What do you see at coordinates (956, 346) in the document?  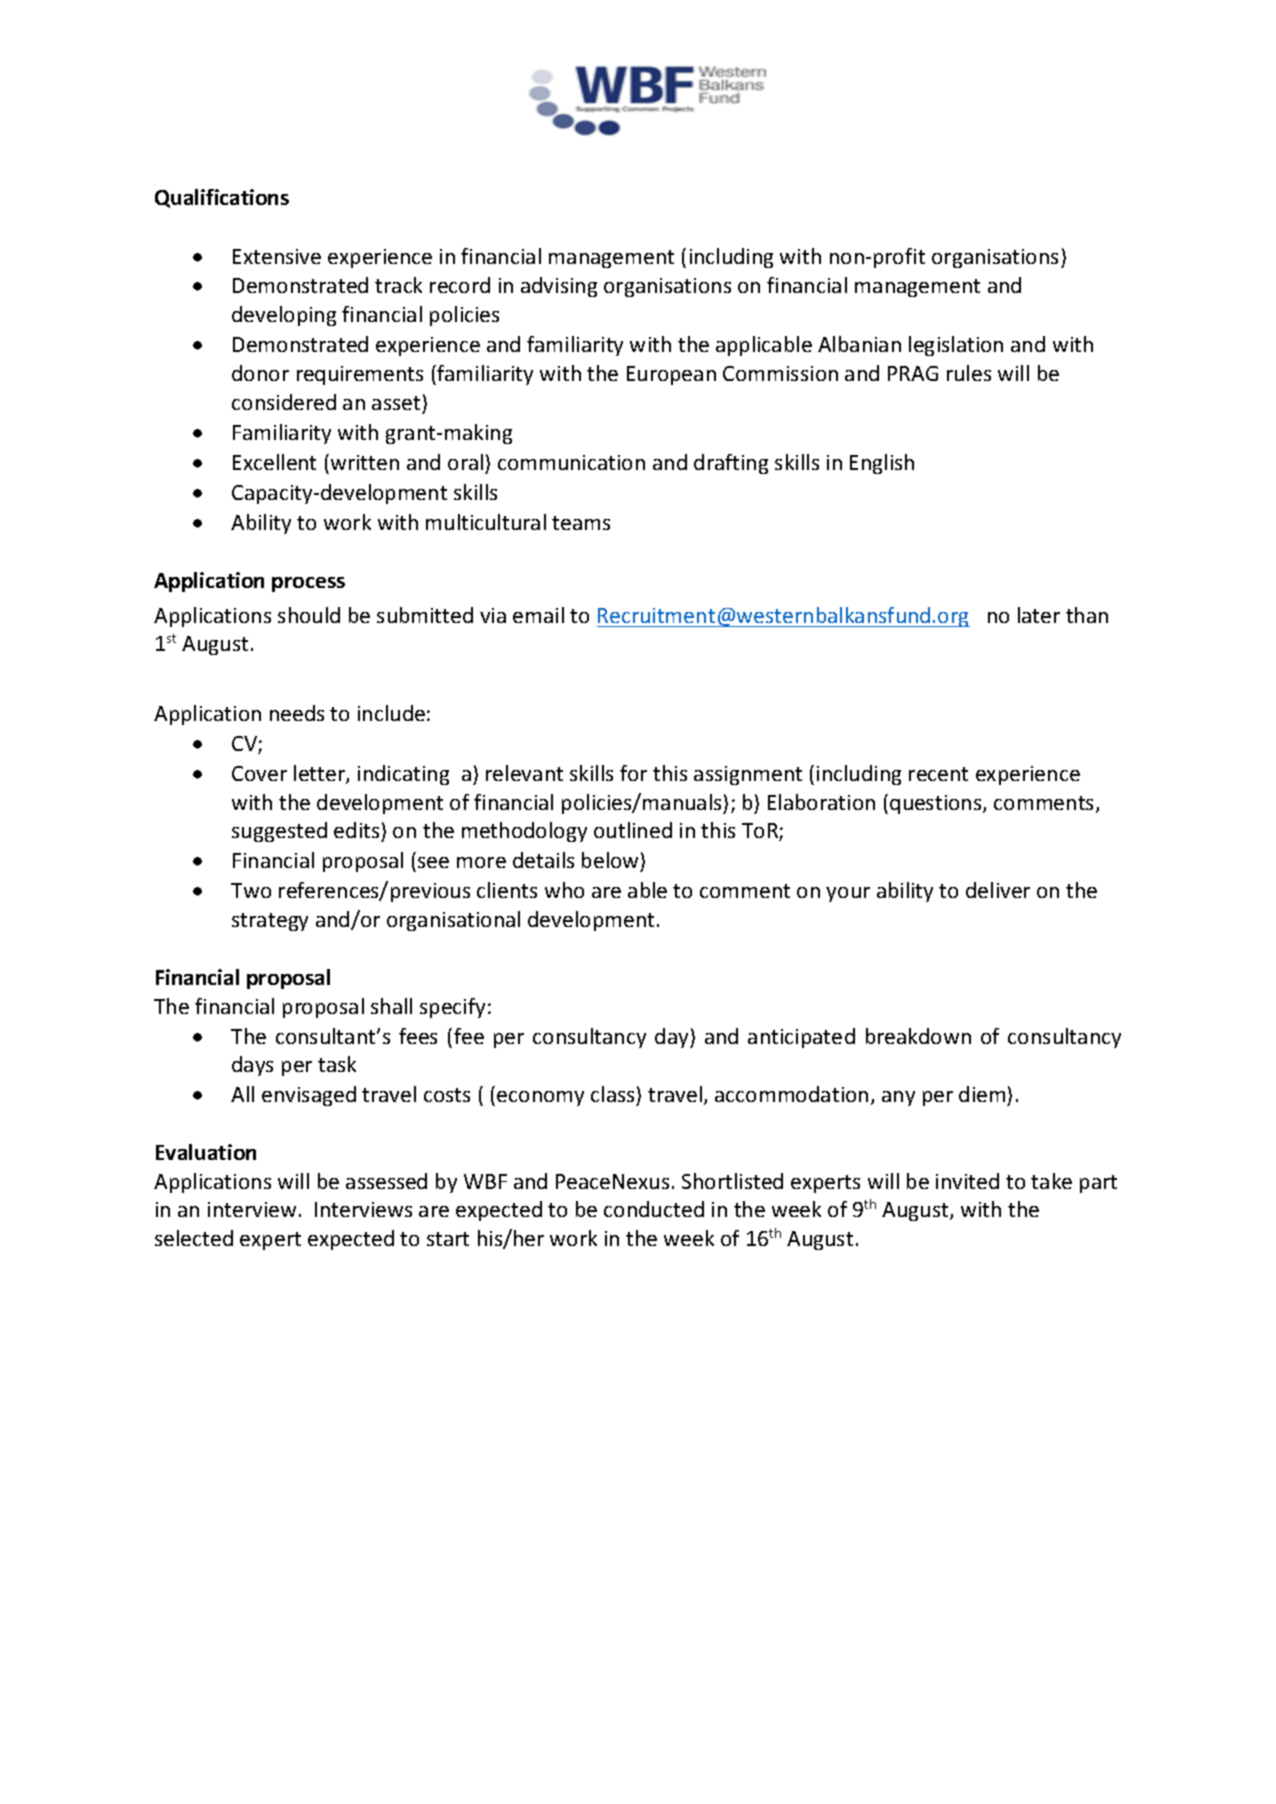 I see `legislation` at bounding box center [956, 346].
